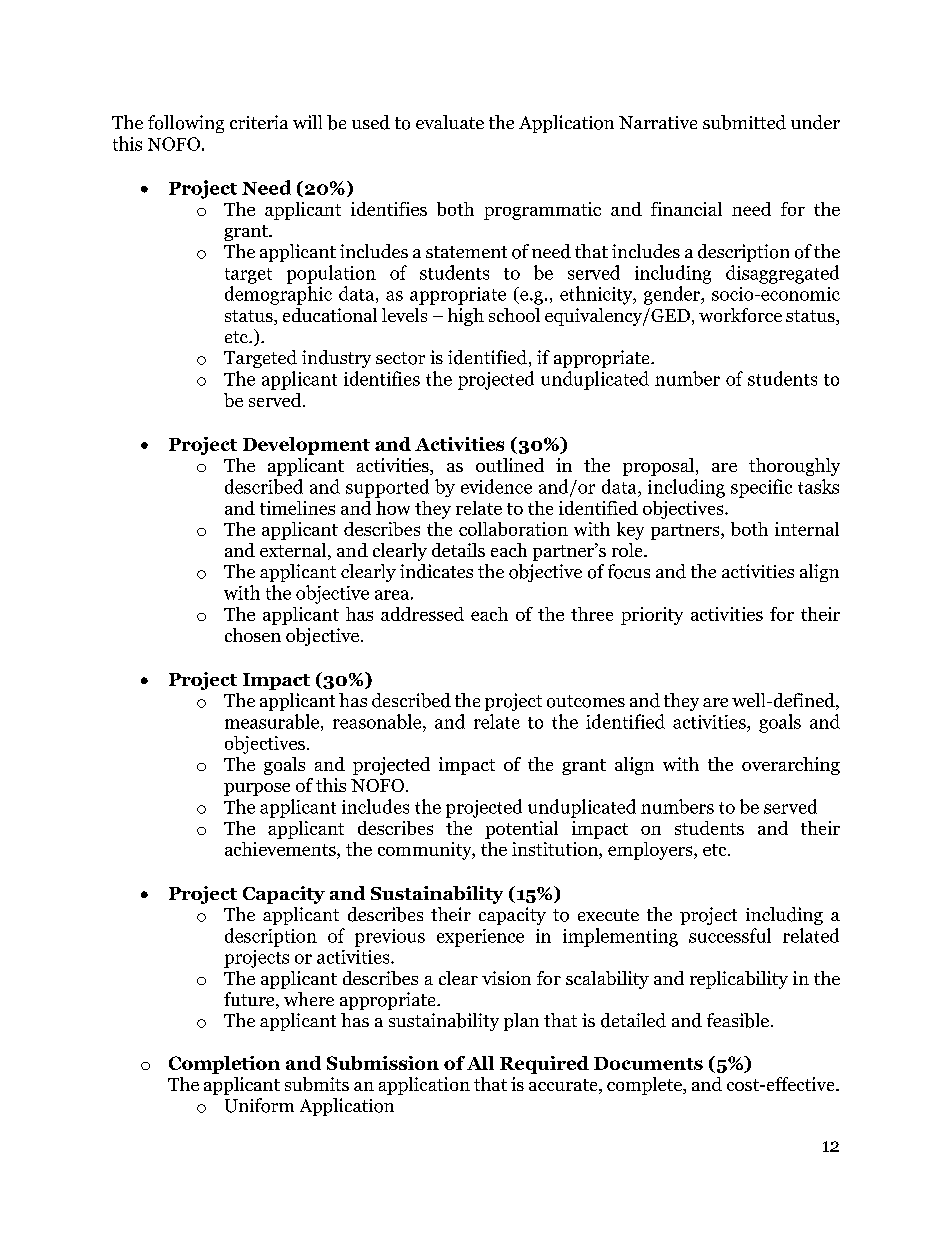 The image size is (952, 1233). I want to click on addressed, so click(422, 614).
